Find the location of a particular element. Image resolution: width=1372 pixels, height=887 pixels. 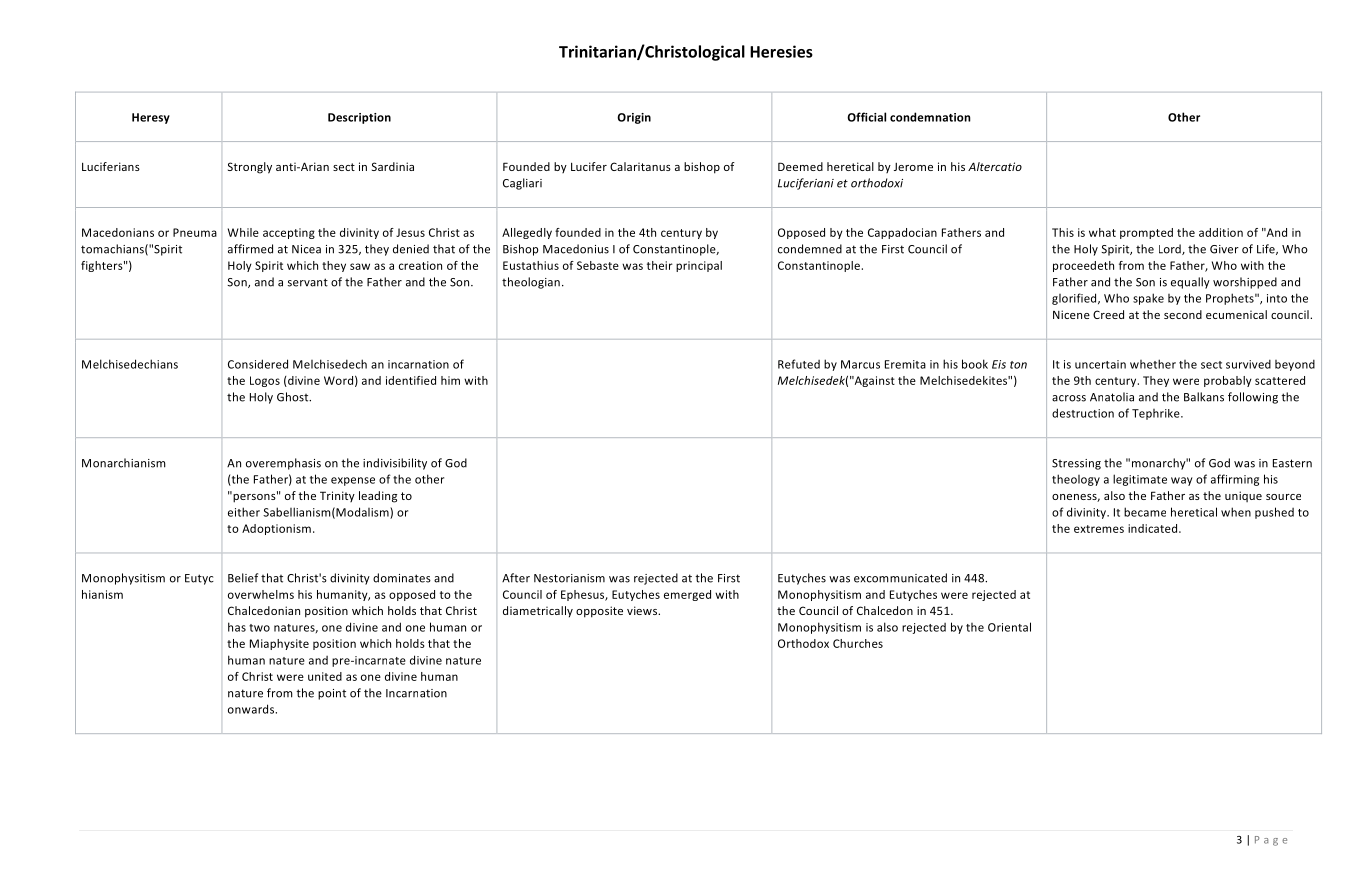

Strongly is located at coordinates (250, 168).
